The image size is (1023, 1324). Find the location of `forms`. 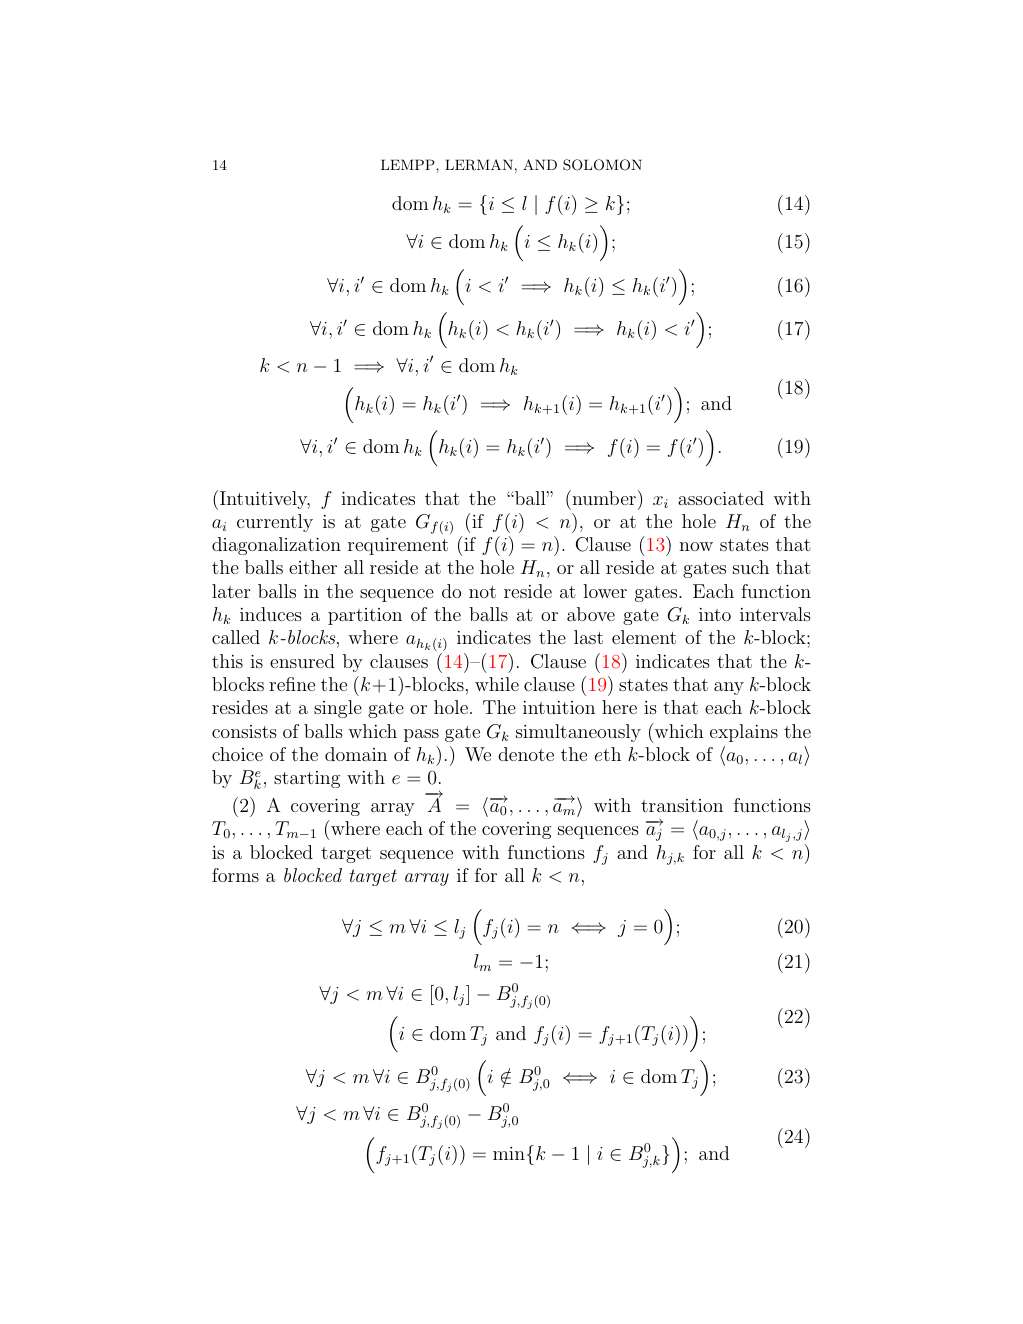

forms is located at coordinates (235, 875).
